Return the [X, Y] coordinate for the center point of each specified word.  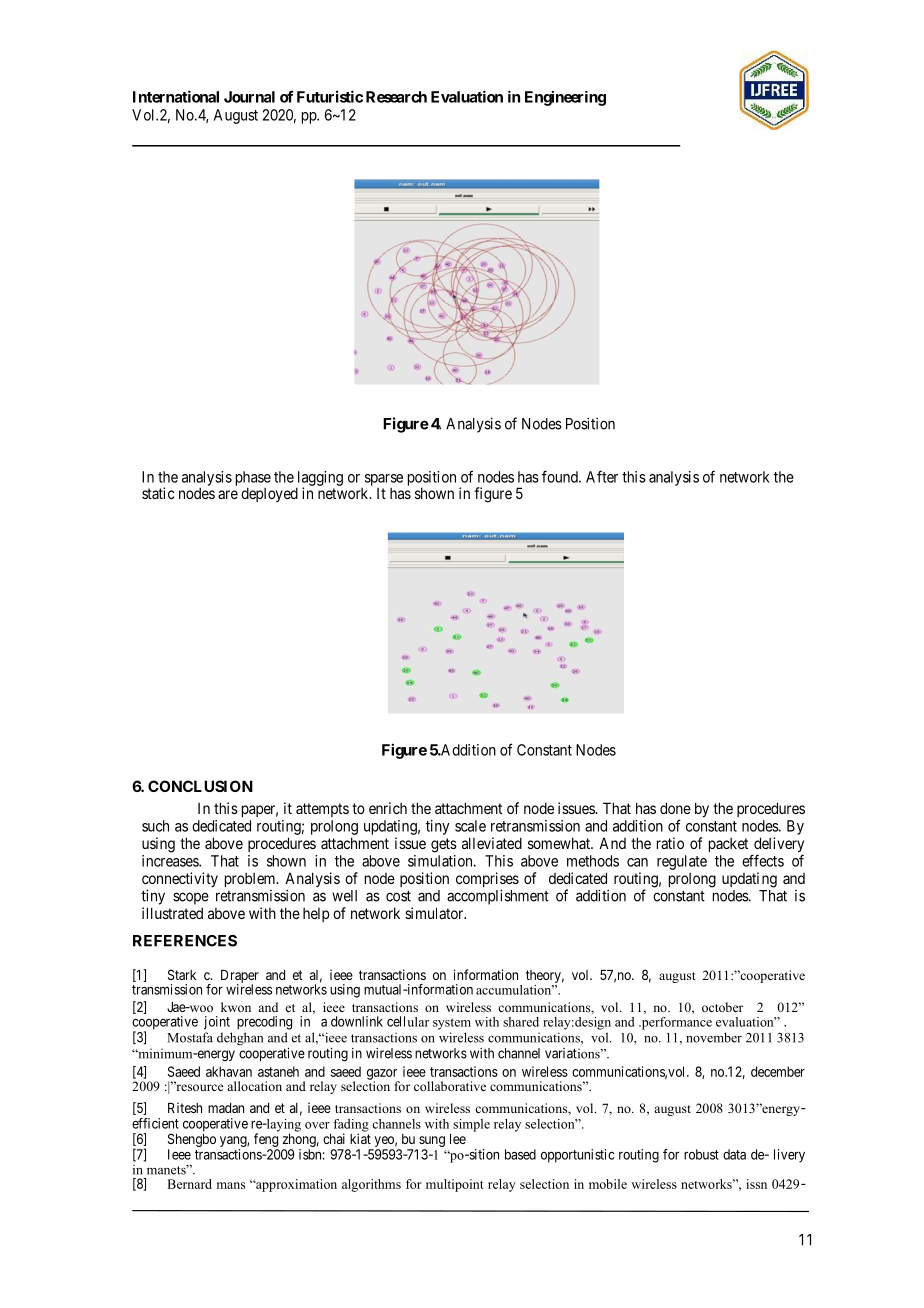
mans [231, 1185]
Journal [249, 97]
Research [396, 97]
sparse [384, 480]
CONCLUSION [200, 786]
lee [458, 1139]
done [675, 808]
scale [470, 826]
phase [253, 479]
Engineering [565, 98]
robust [701, 1154]
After [602, 476]
